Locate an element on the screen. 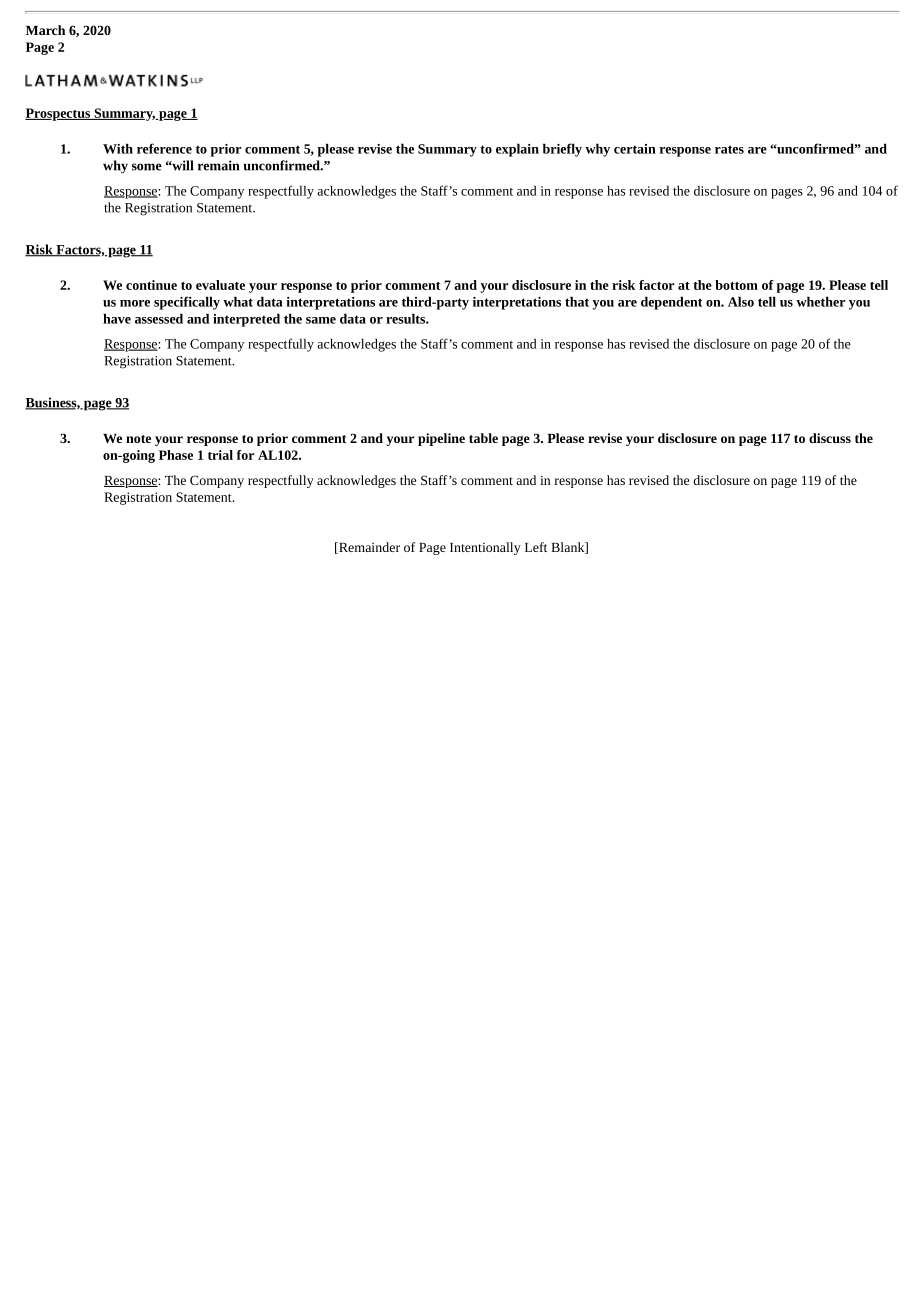 The width and height of the screenshot is (924, 1308). Left is located at coordinates (536, 547).
